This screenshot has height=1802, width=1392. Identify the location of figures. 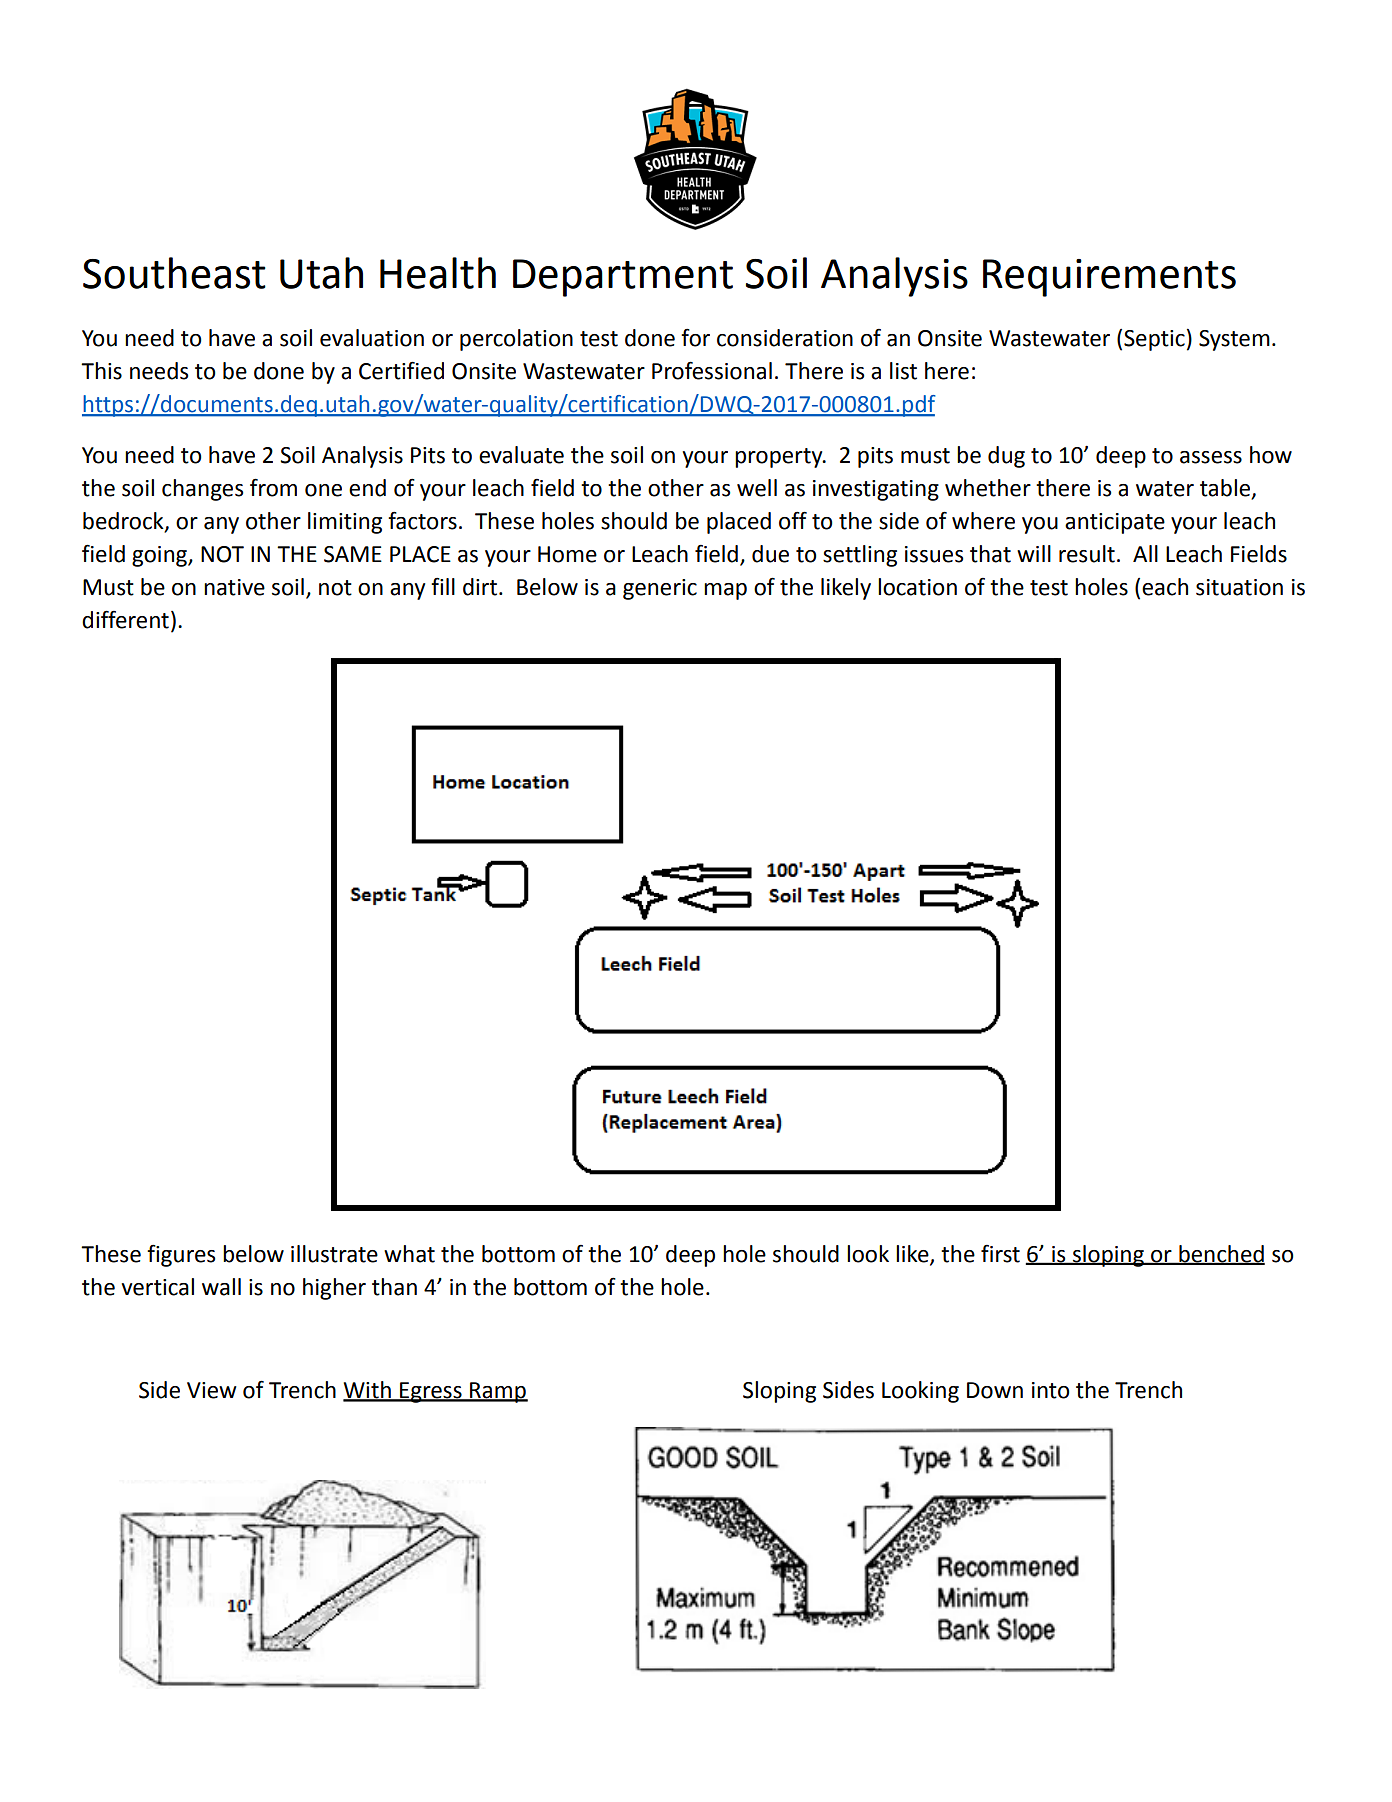
(181, 1255).
